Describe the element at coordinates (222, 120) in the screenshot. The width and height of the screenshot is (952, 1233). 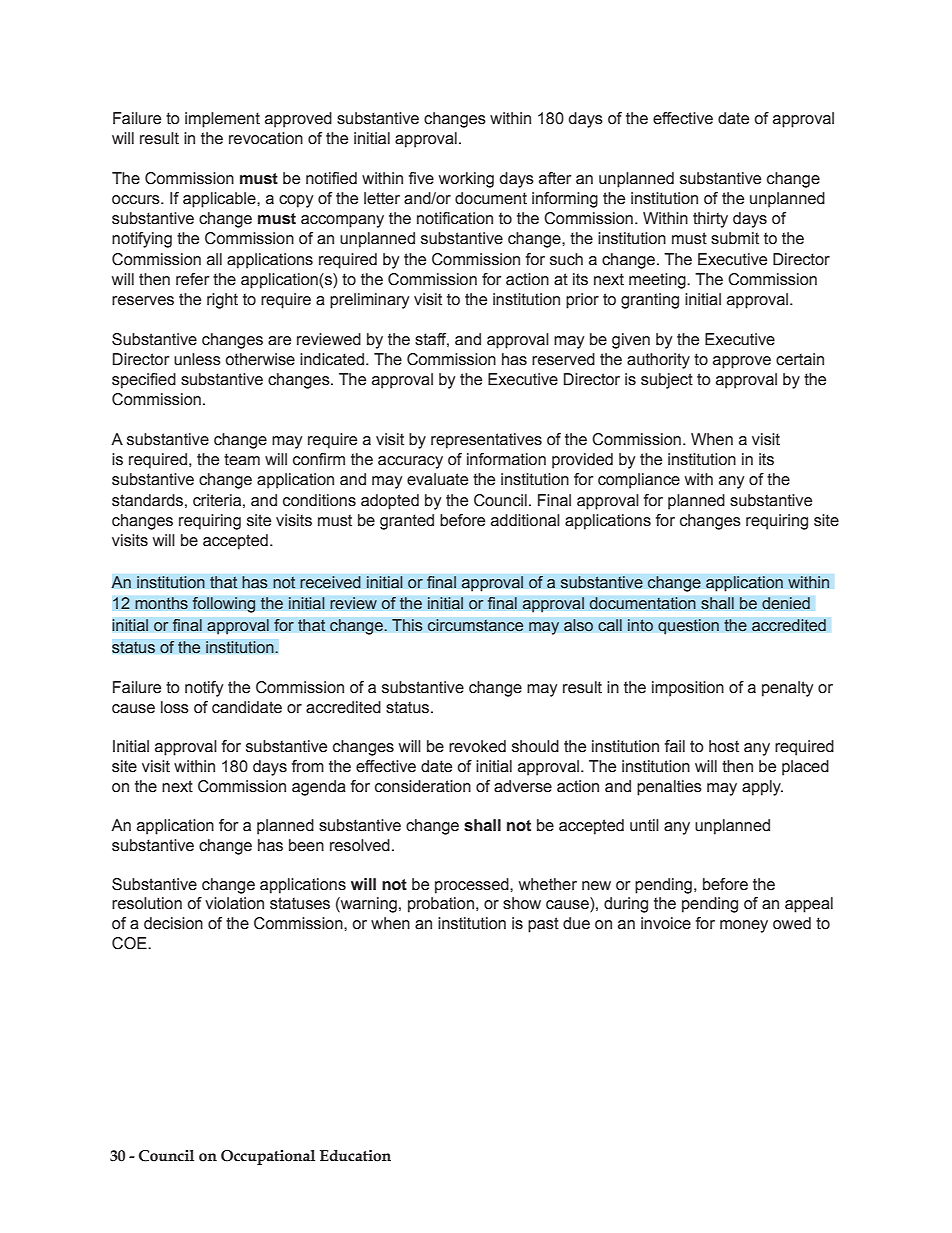
I see `implement` at that location.
